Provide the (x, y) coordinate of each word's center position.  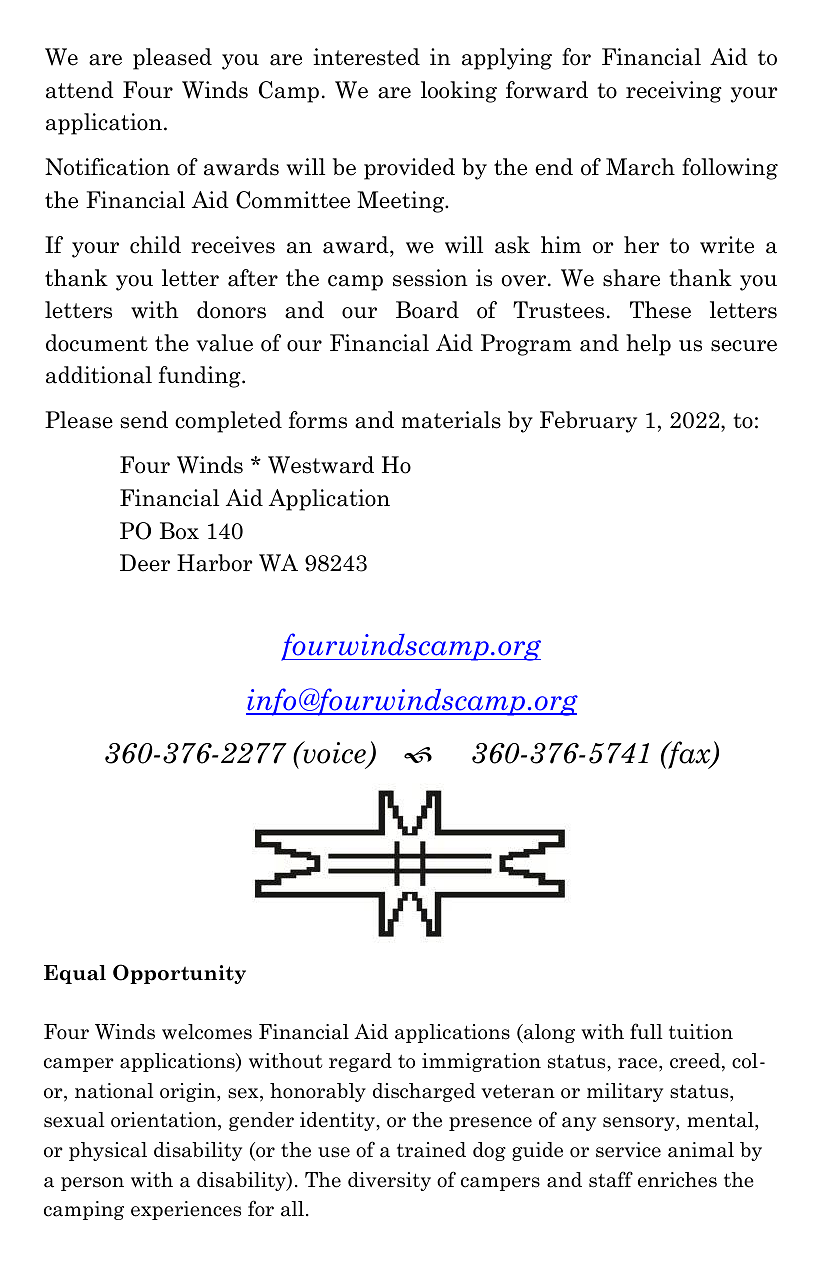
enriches (677, 1180)
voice (334, 753)
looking (459, 92)
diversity (389, 1181)
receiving (674, 92)
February (588, 422)
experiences (186, 1210)
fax (689, 755)
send (144, 420)
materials (451, 420)
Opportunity (179, 974)
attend (80, 90)
